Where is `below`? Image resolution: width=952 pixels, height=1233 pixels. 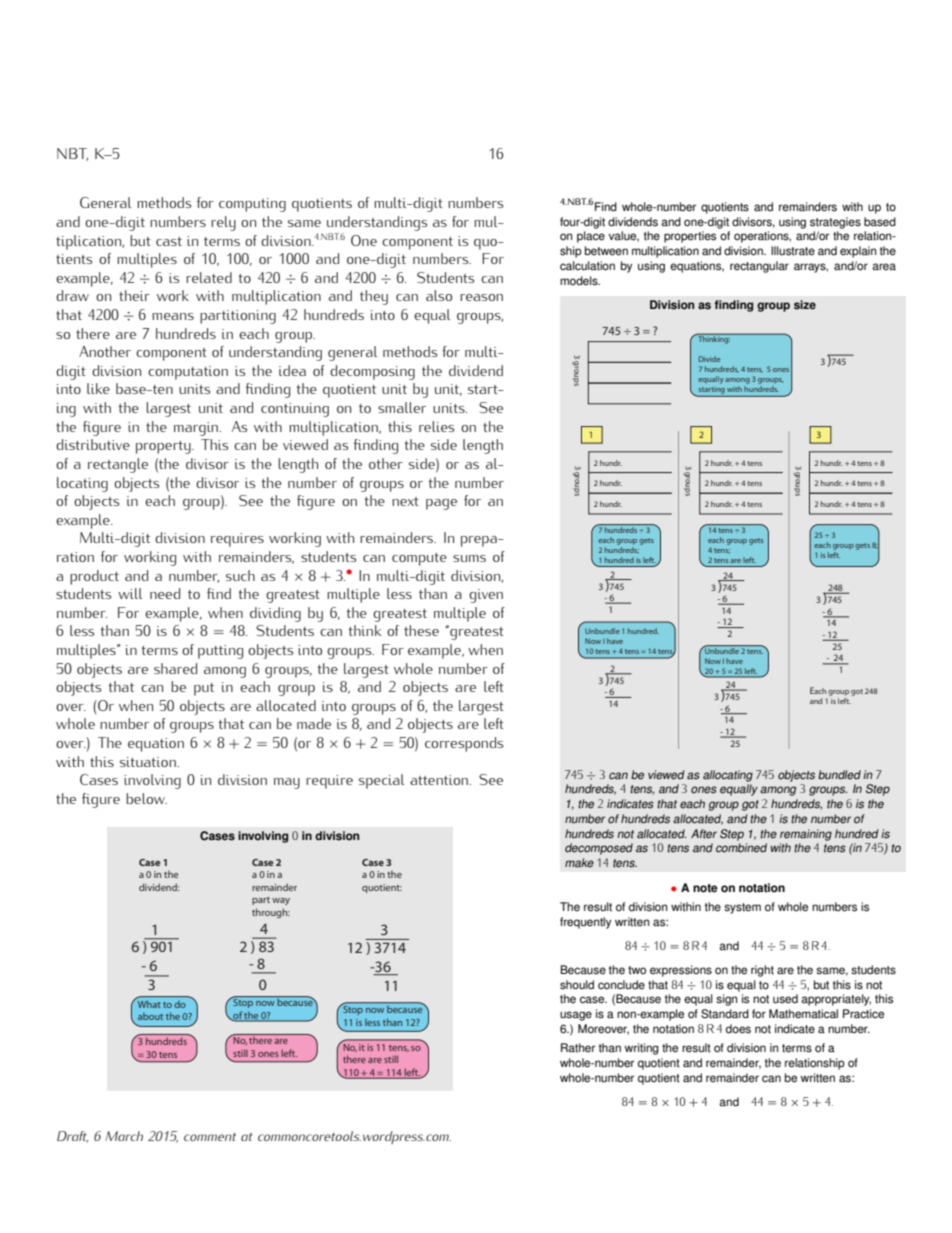 below is located at coordinates (146, 798).
